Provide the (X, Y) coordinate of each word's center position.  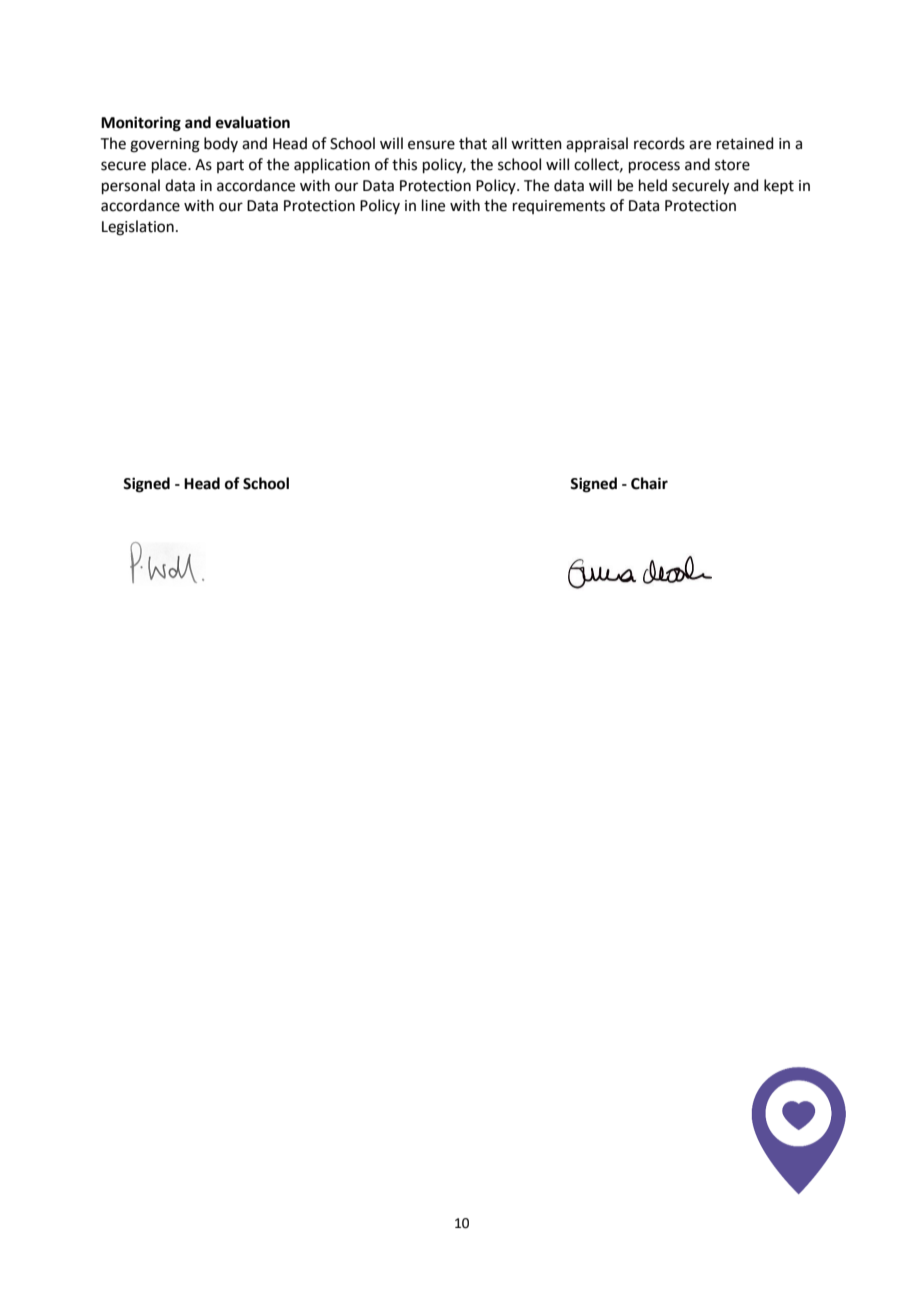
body (221, 144)
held (653, 185)
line (433, 205)
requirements (559, 207)
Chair (649, 483)
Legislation (138, 228)
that (473, 143)
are (700, 145)
